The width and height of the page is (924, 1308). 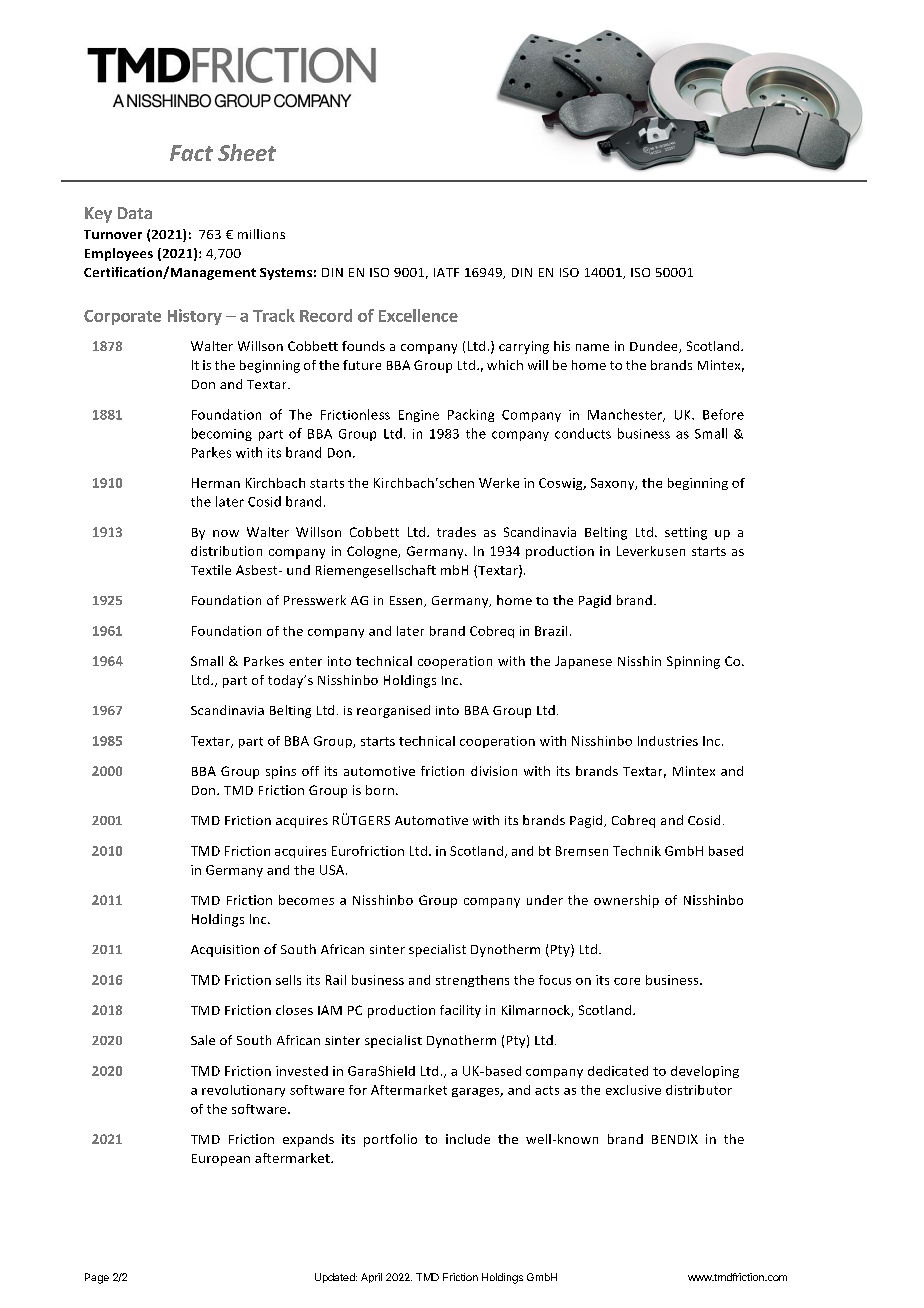 What do you see at coordinates (97, 1278) in the page?
I see `Page` at bounding box center [97, 1278].
